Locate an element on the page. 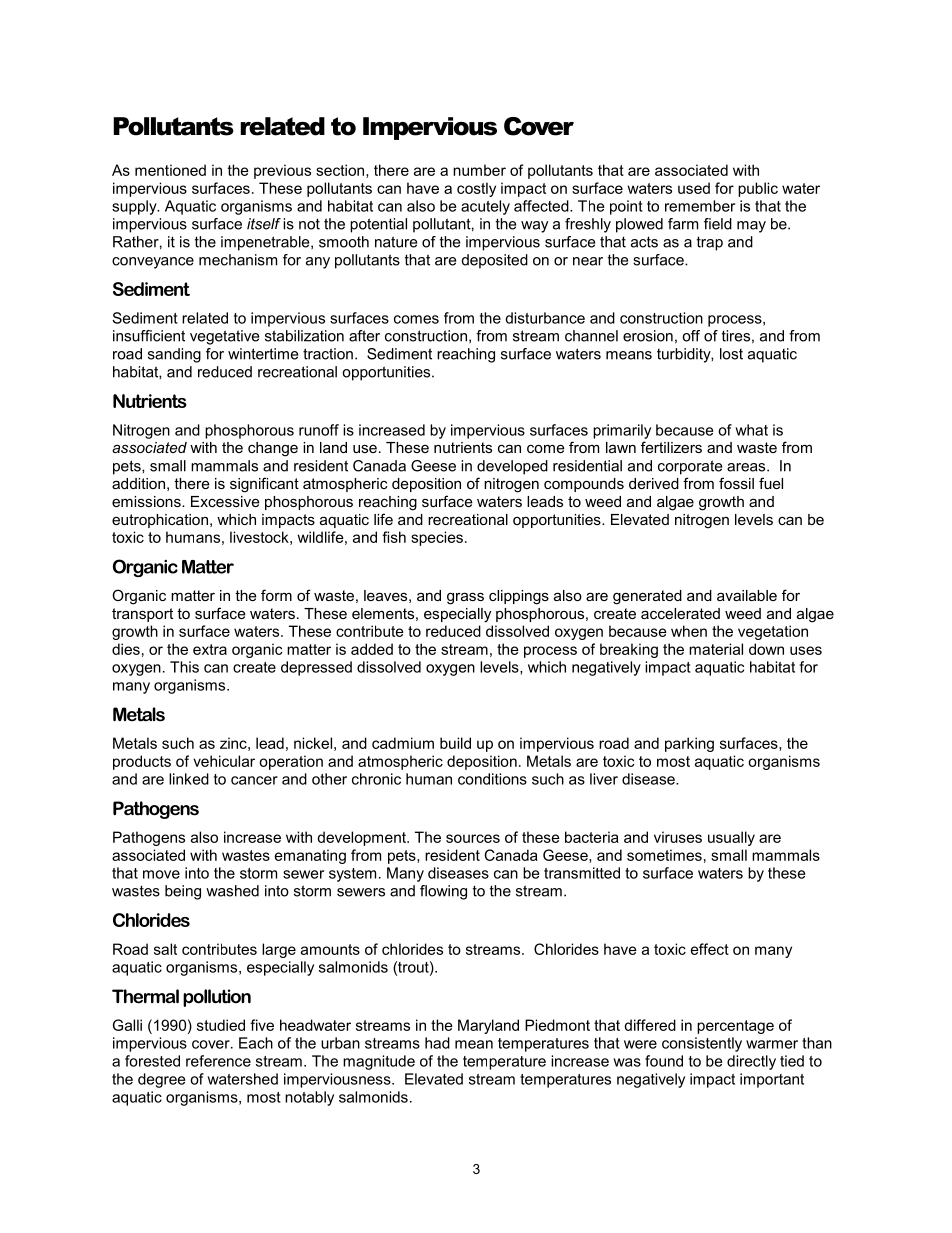 The width and height of the image is (952, 1233). costly is located at coordinates (476, 189).
